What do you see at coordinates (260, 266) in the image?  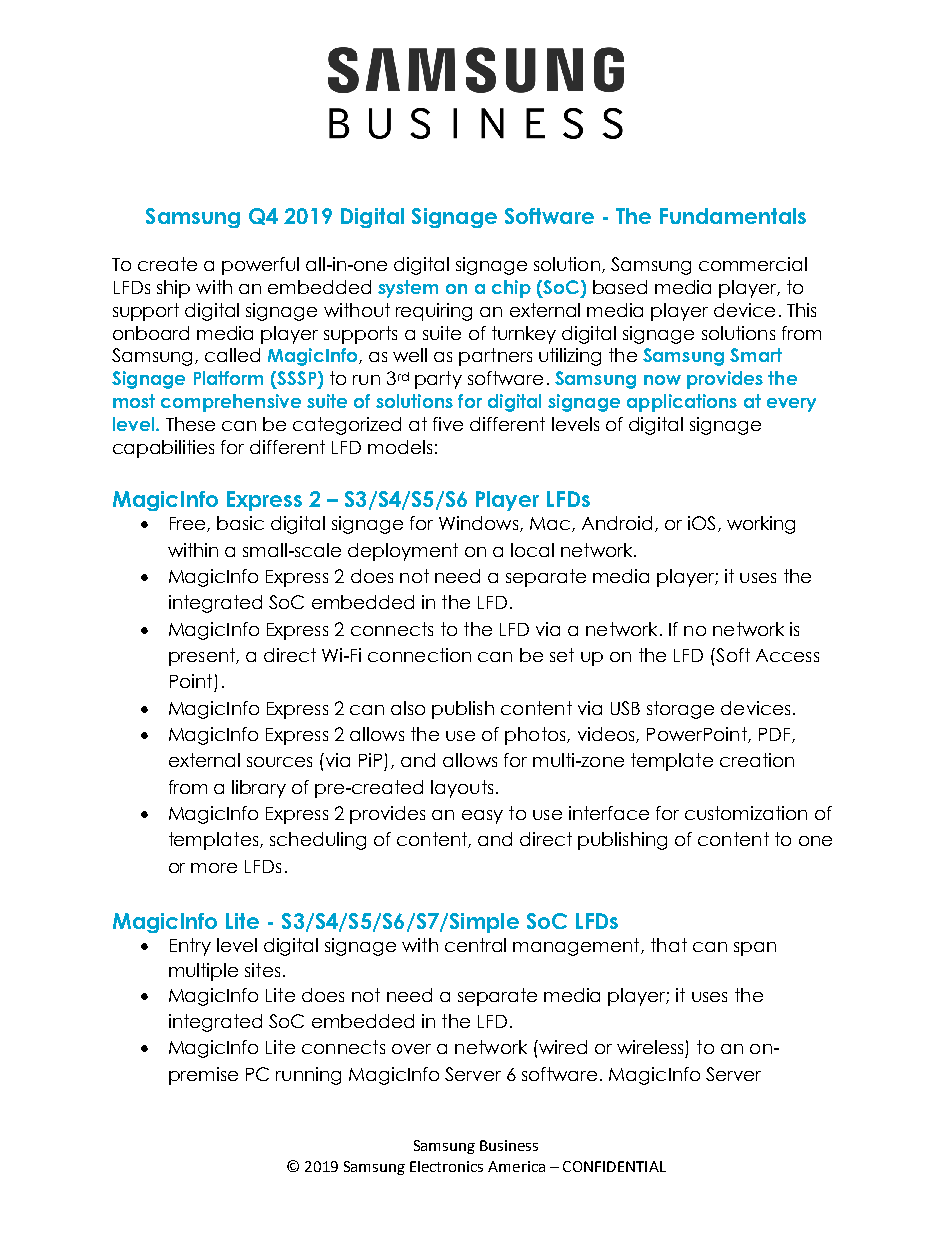 I see `powerful` at bounding box center [260, 266].
